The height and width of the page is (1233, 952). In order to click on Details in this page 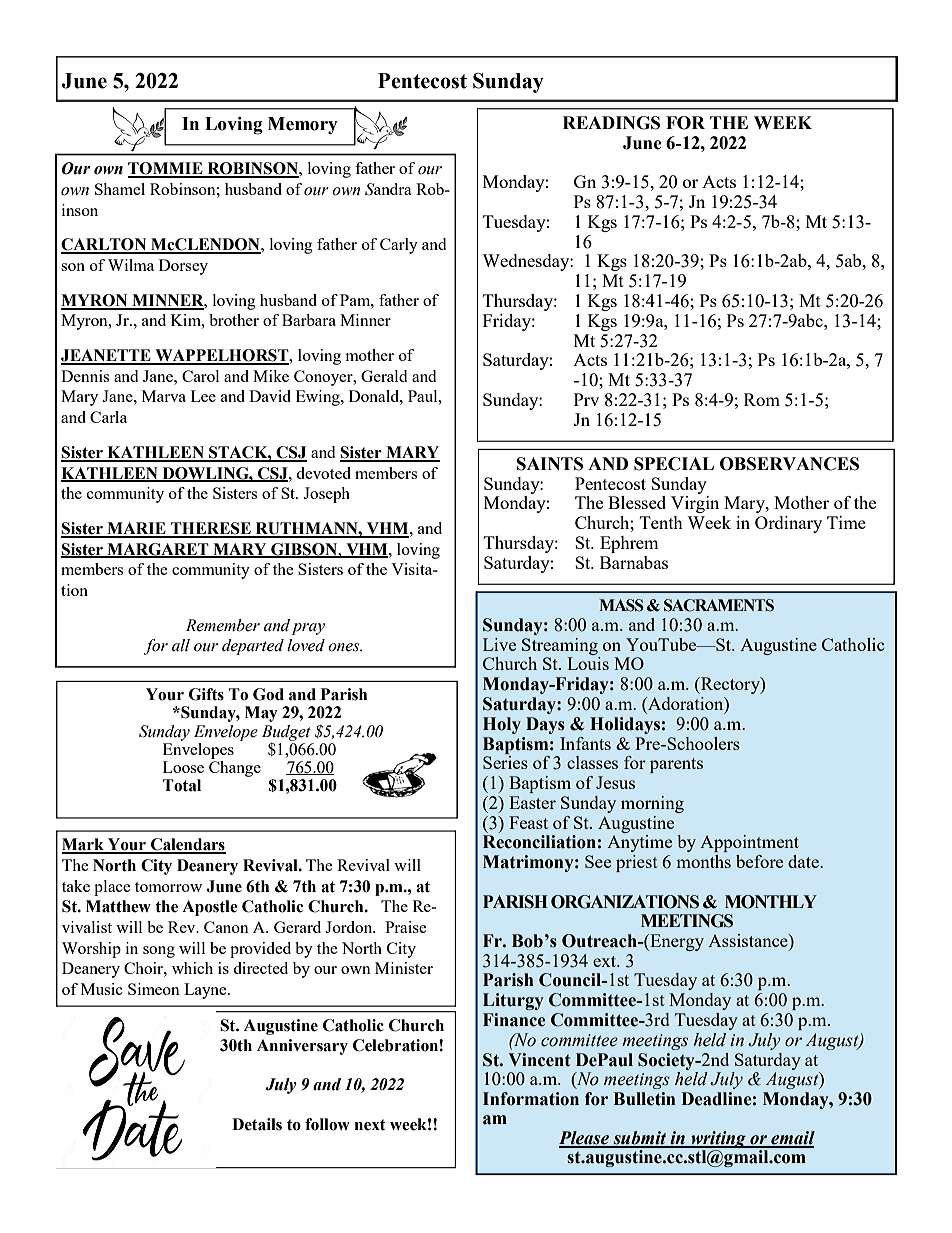, I will do `click(257, 1124)`.
